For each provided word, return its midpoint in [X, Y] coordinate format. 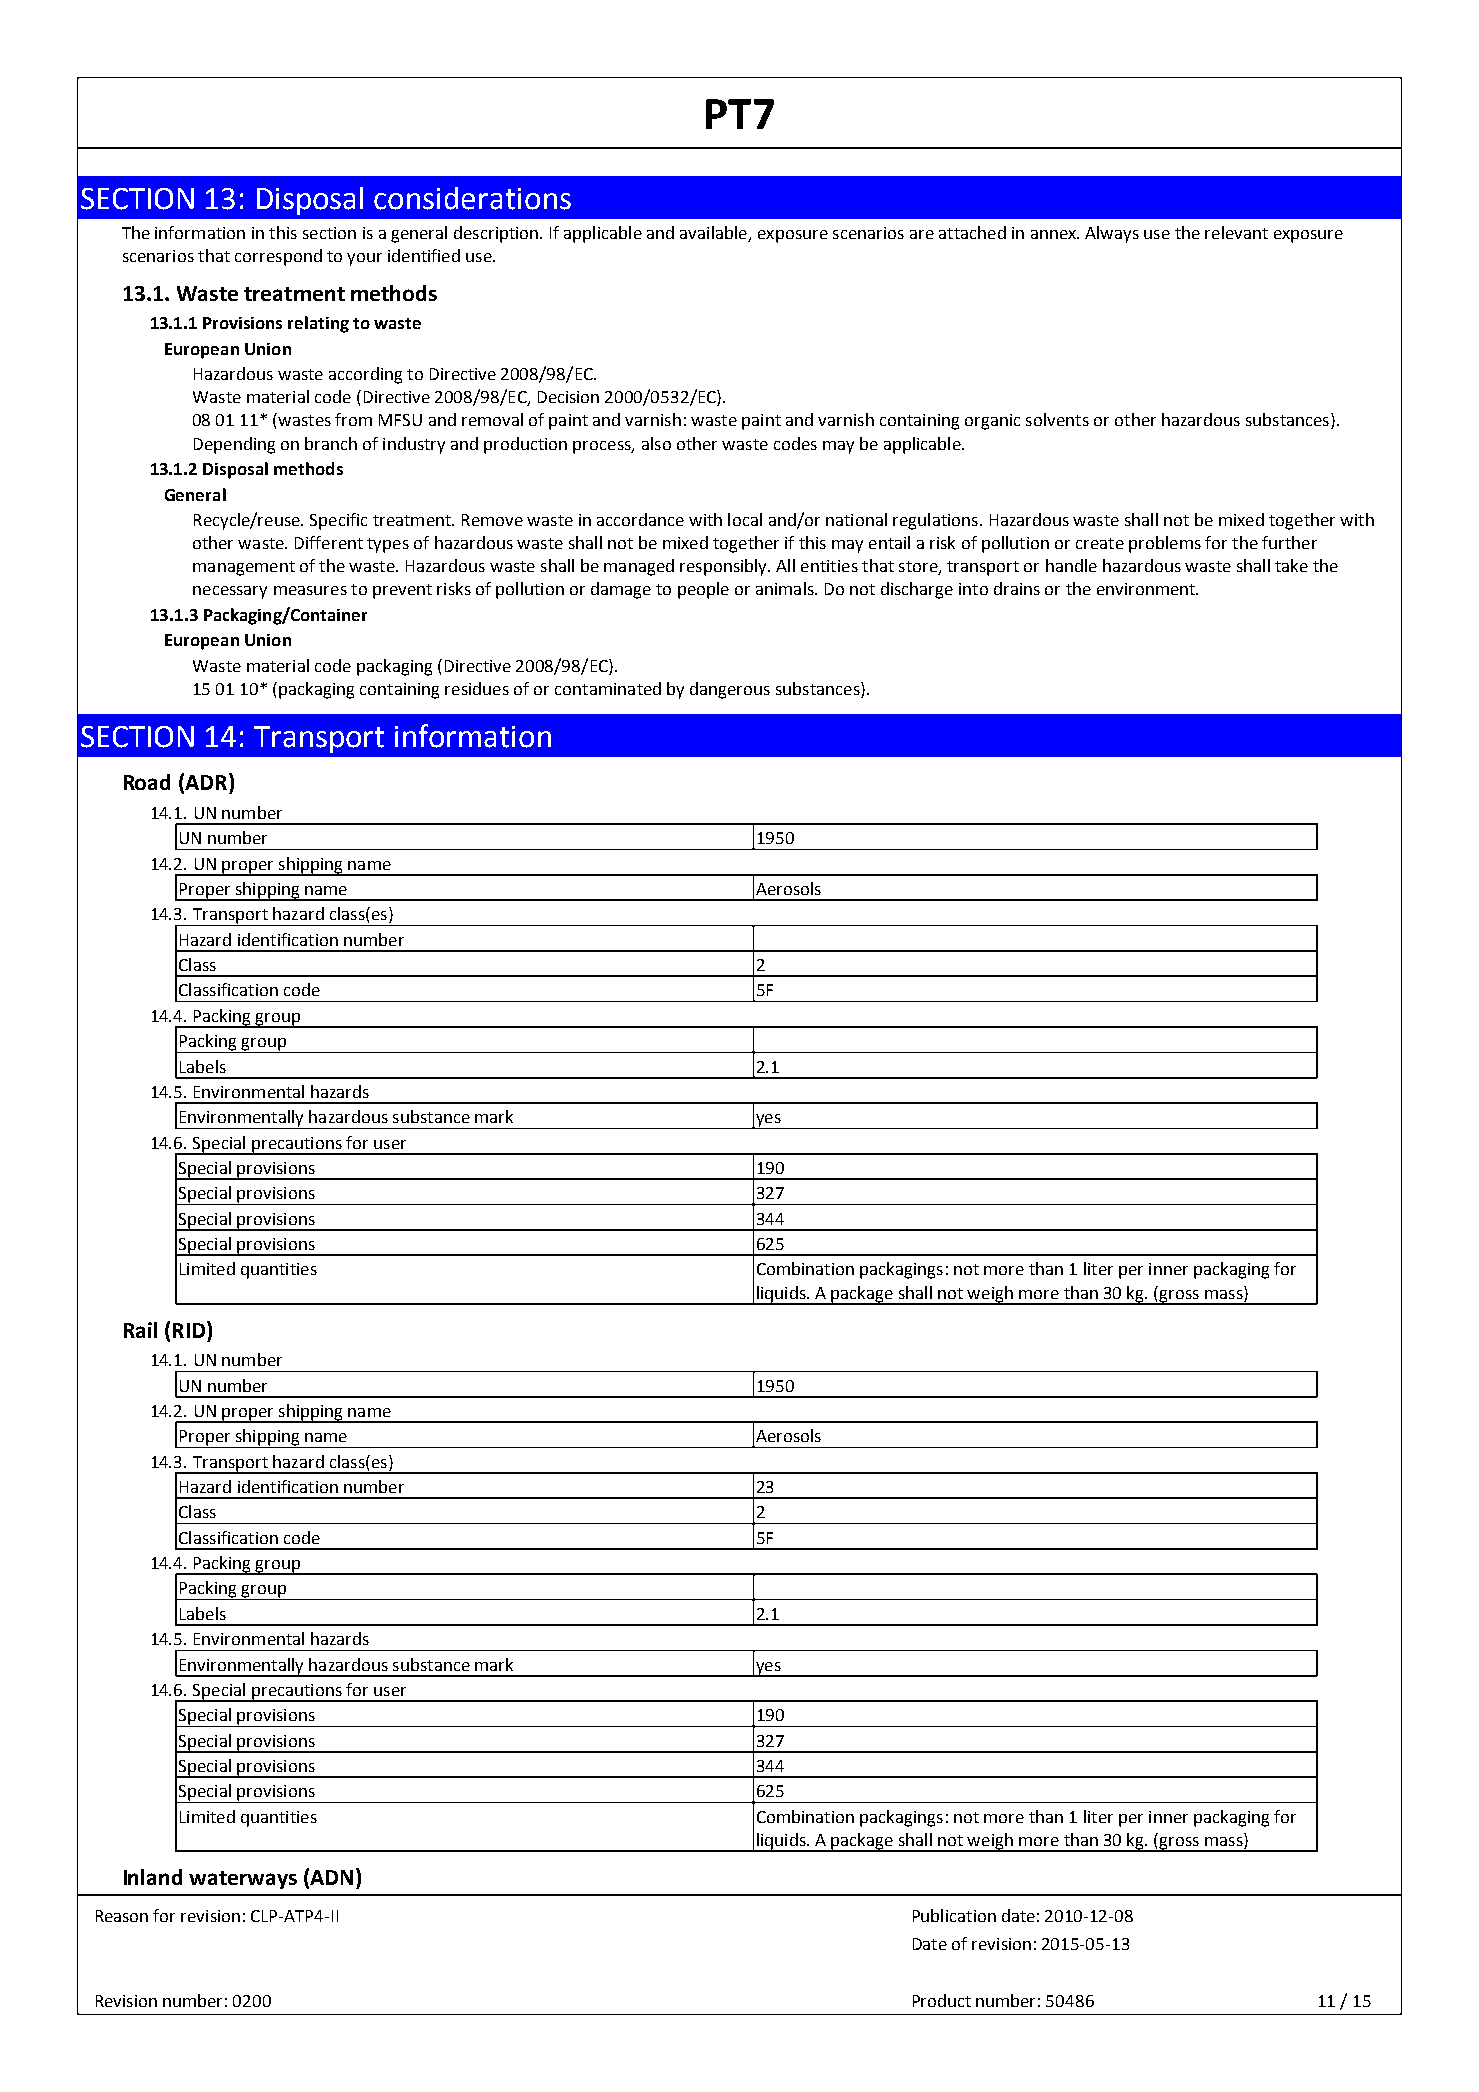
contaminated [608, 688]
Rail [140, 1330]
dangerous [730, 690]
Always [1112, 234]
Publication [954, 1915]
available [713, 232]
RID [190, 1329]
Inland [153, 1877]
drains [1017, 588]
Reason [122, 1916]
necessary [230, 592]
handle [1071, 565]
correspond [278, 257]
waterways [243, 1880]
